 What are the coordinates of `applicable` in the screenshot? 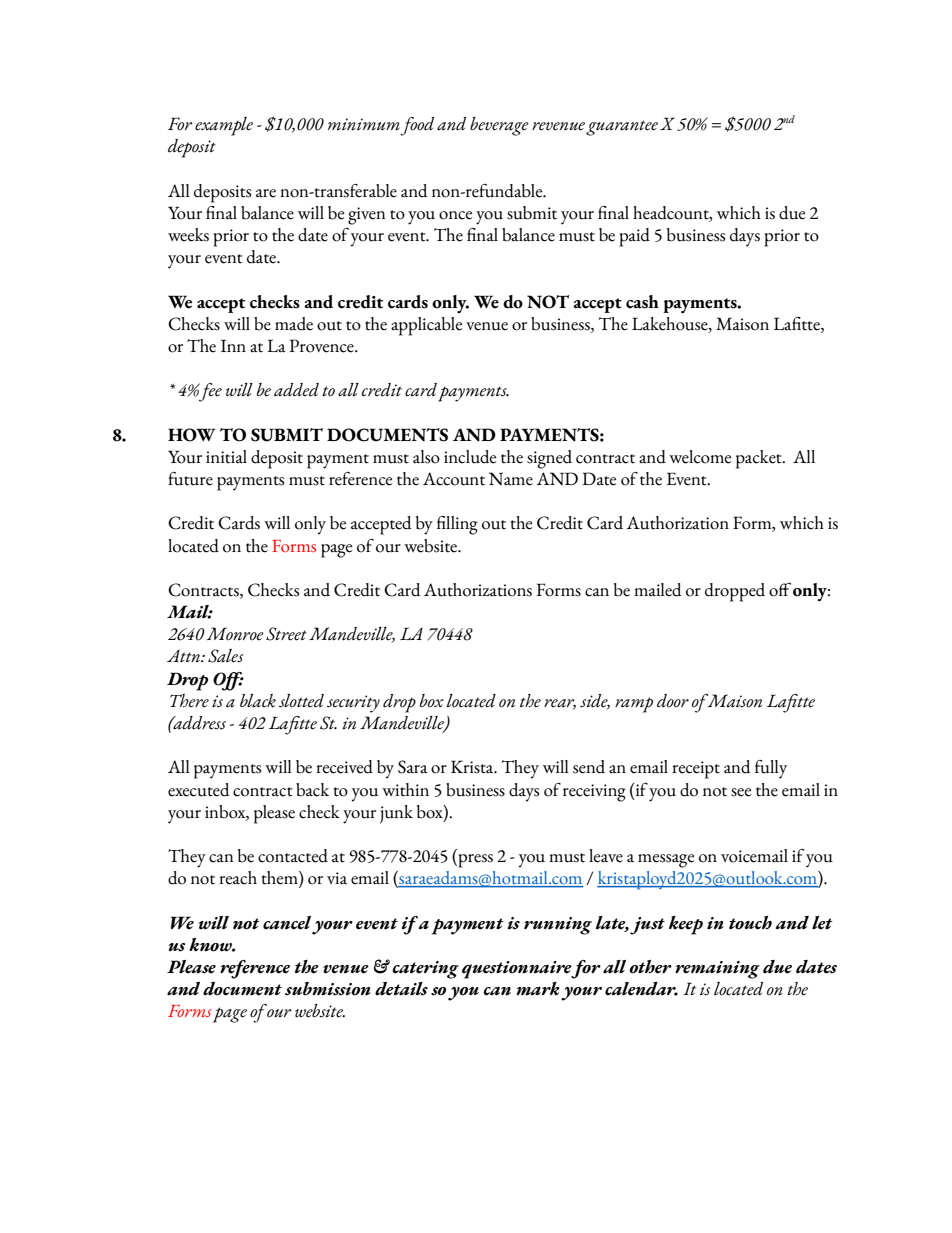 It's located at (426, 326).
